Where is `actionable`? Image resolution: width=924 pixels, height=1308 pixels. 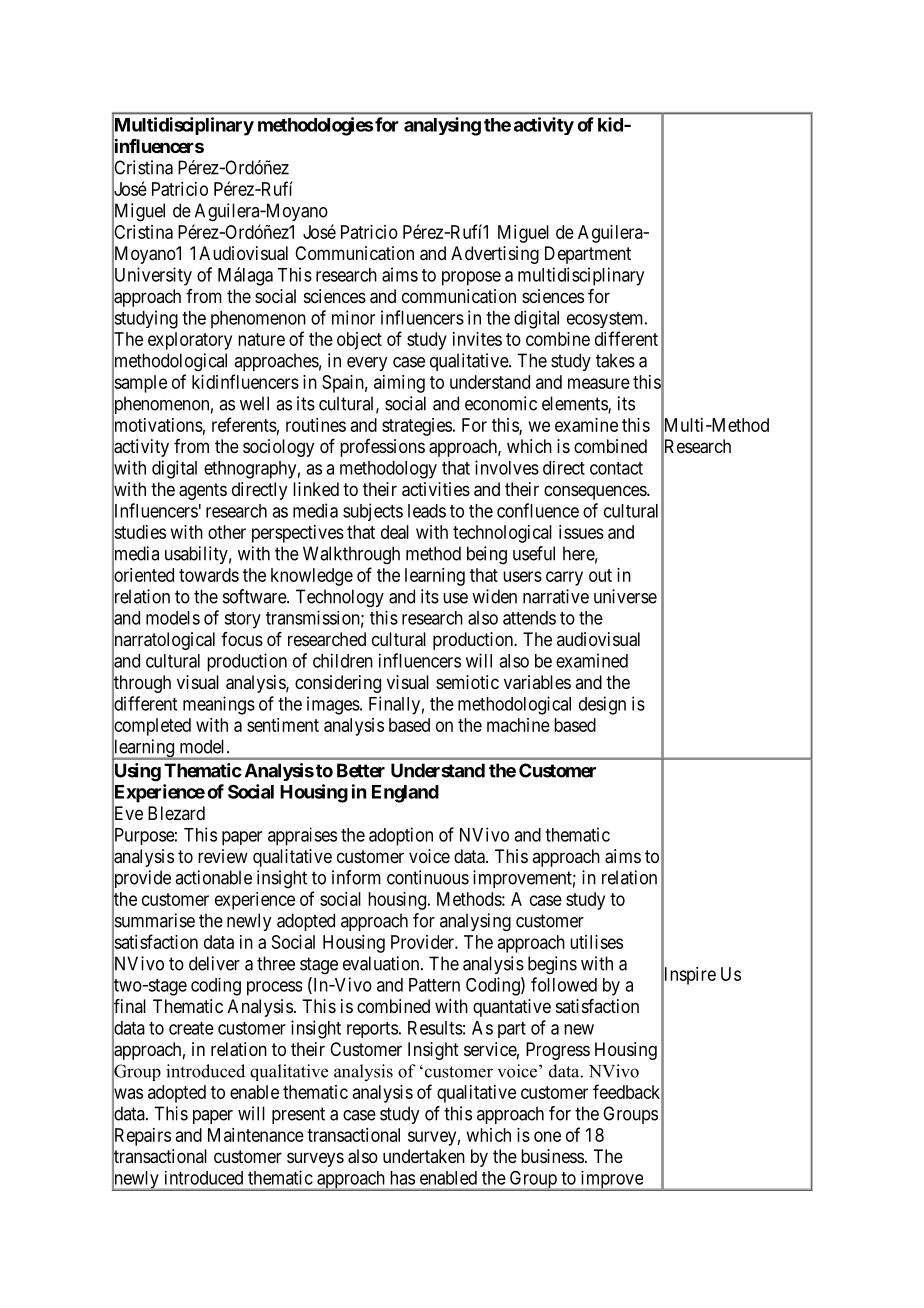
actionable is located at coordinates (213, 877).
